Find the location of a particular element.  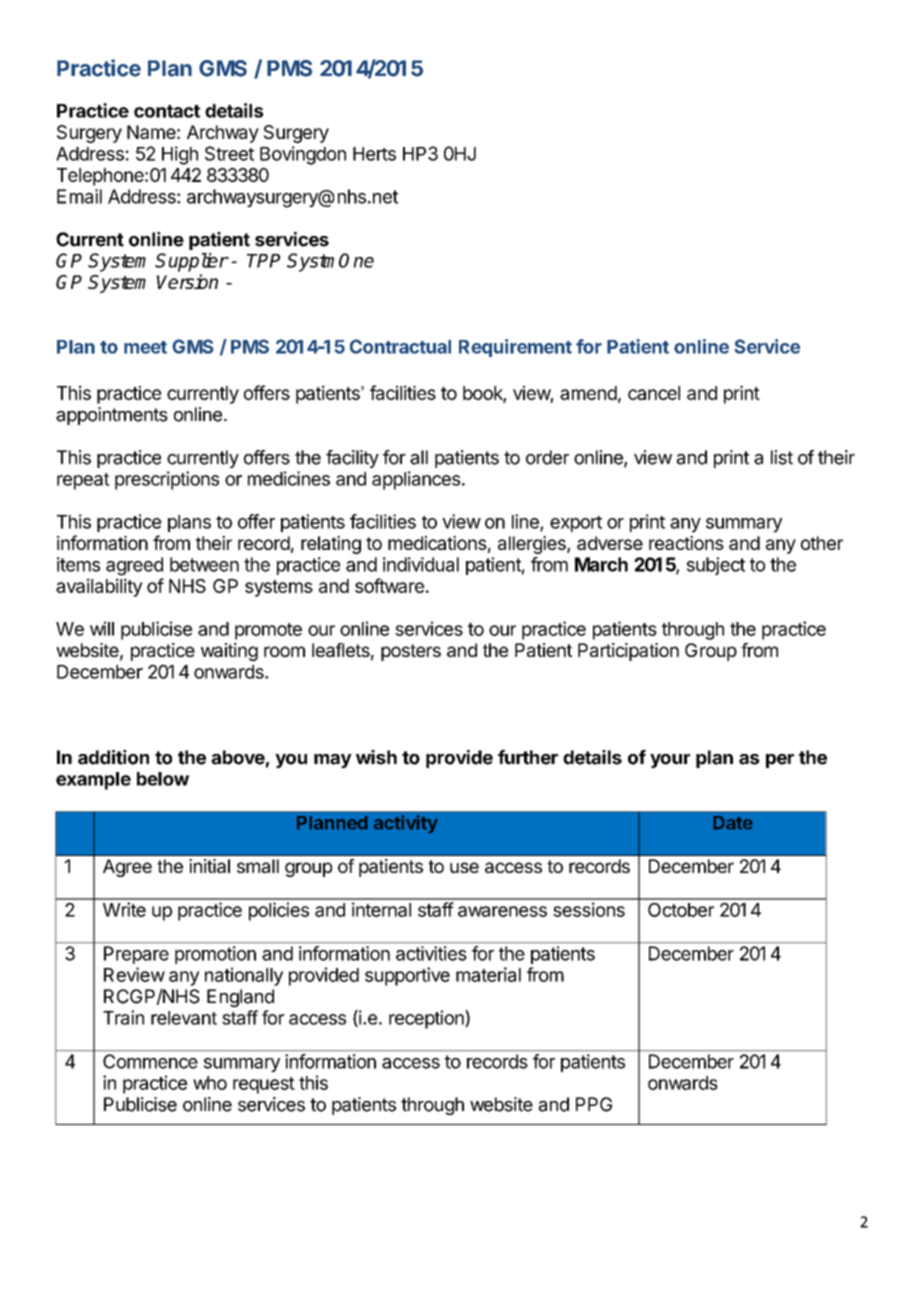

list is located at coordinates (782, 457).
